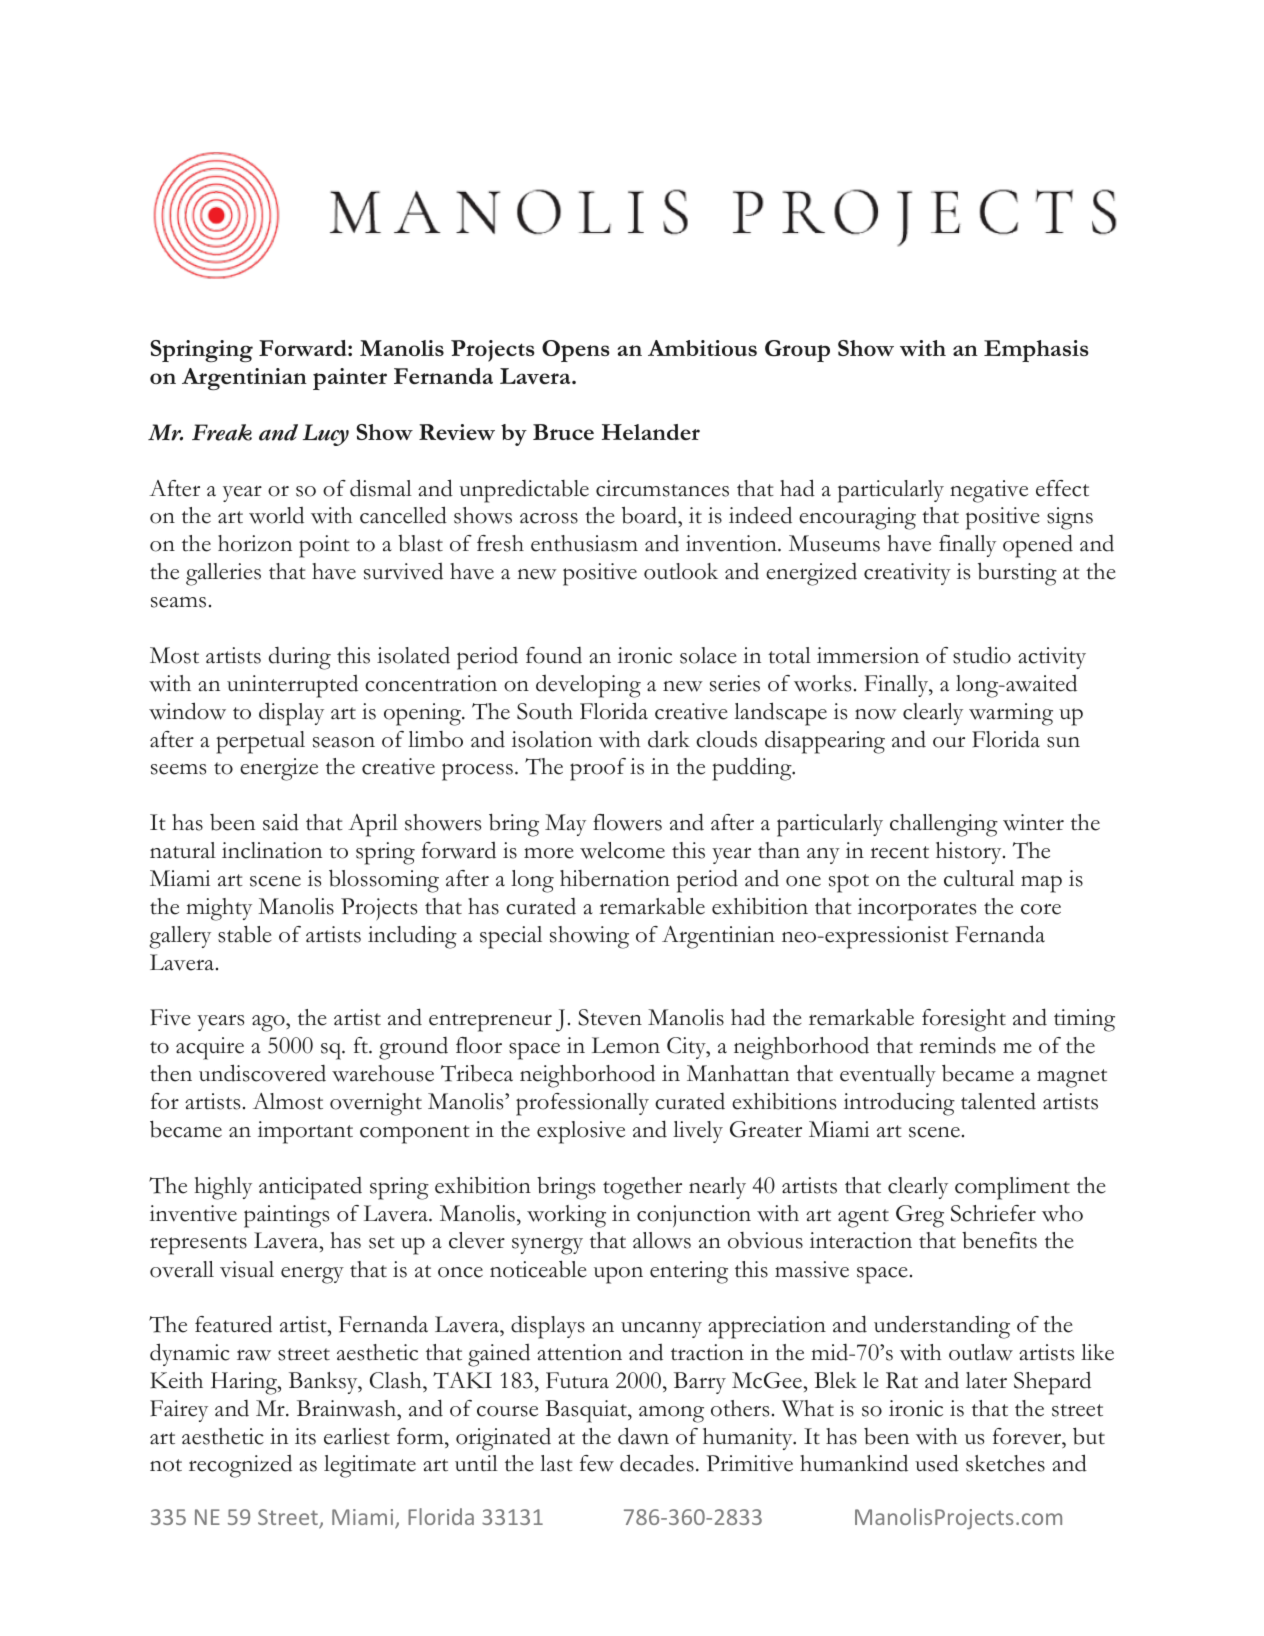 The width and height of the page is (1264, 1636). Describe the element at coordinates (575, 351) in the page. I see `Opens` at that location.
